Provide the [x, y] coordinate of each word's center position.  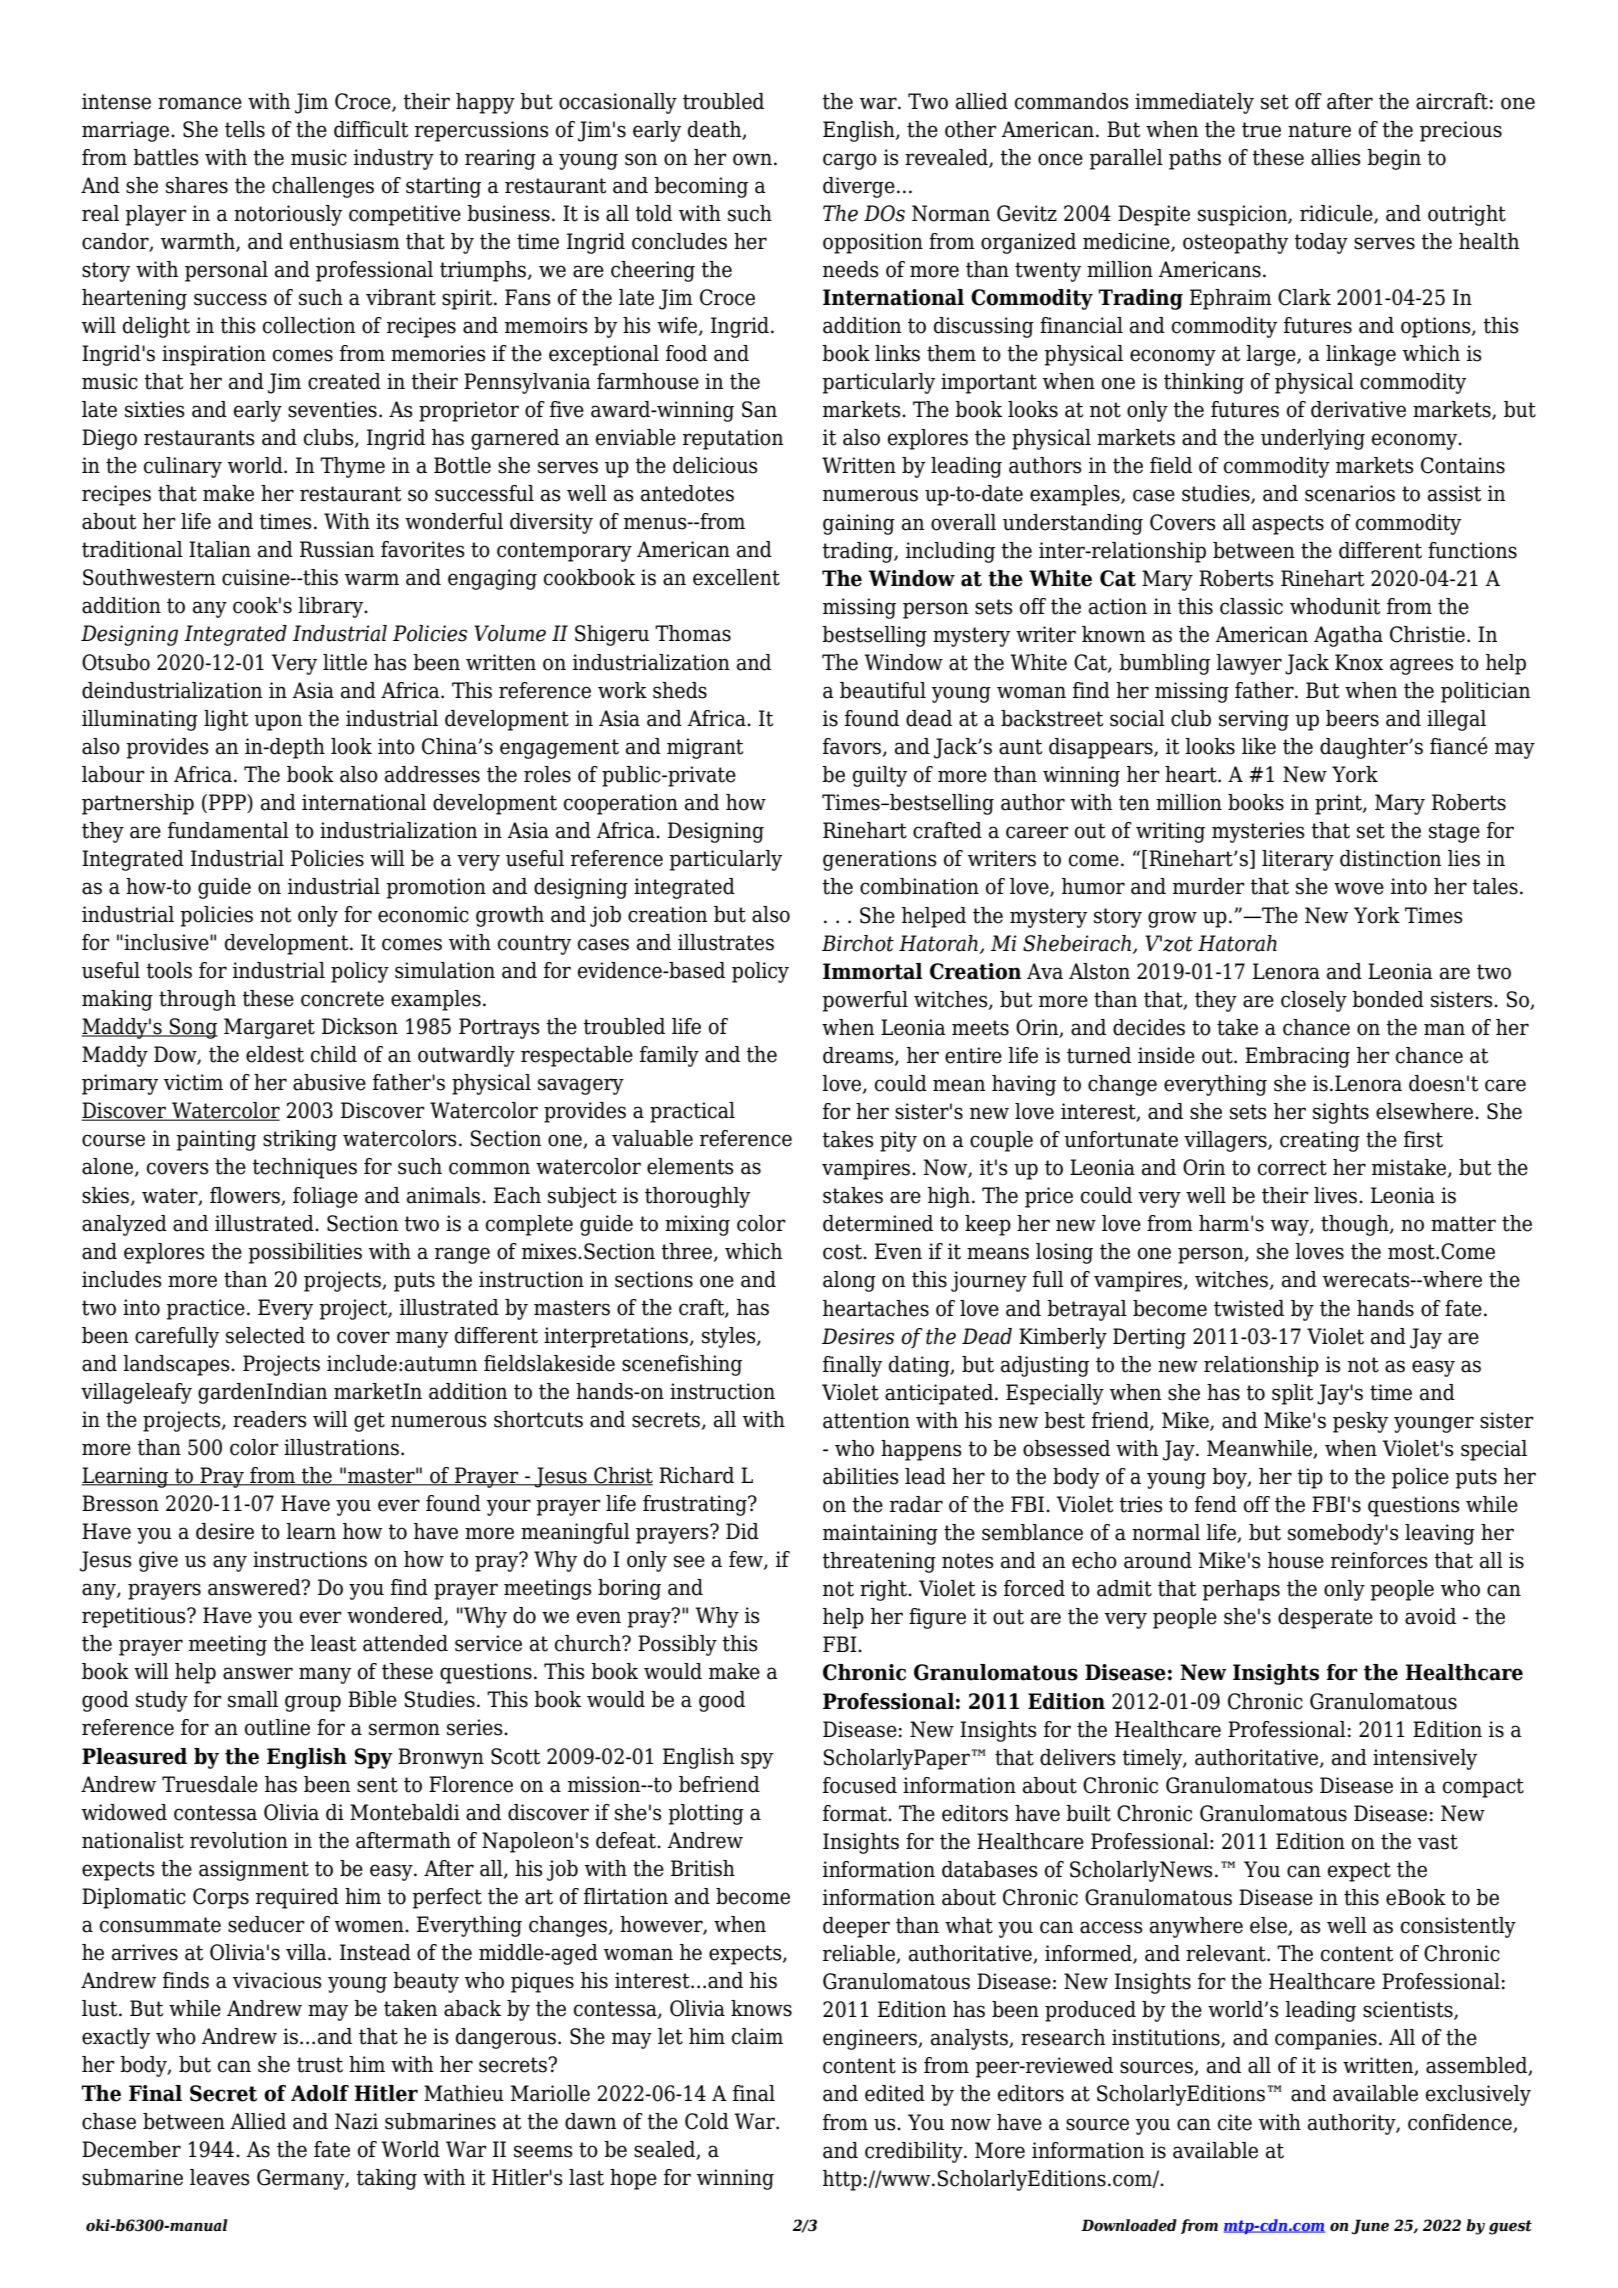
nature [1319, 130]
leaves [220, 2177]
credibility [915, 2152]
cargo [850, 161]
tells [245, 129]
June [1370, 2226]
